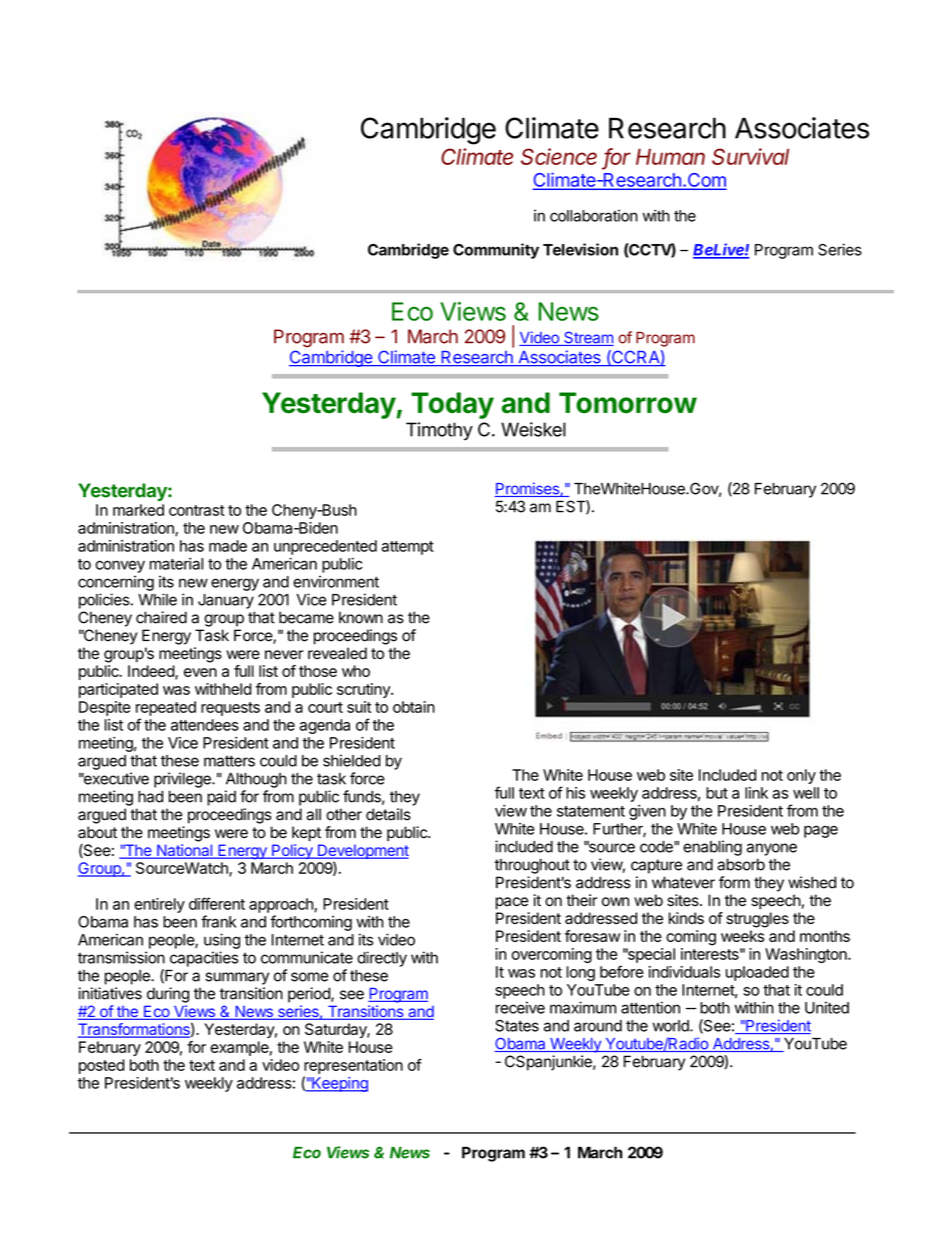 The height and width of the screenshot is (1233, 952). What do you see at coordinates (414, 707) in the screenshot?
I see `obtain` at bounding box center [414, 707].
